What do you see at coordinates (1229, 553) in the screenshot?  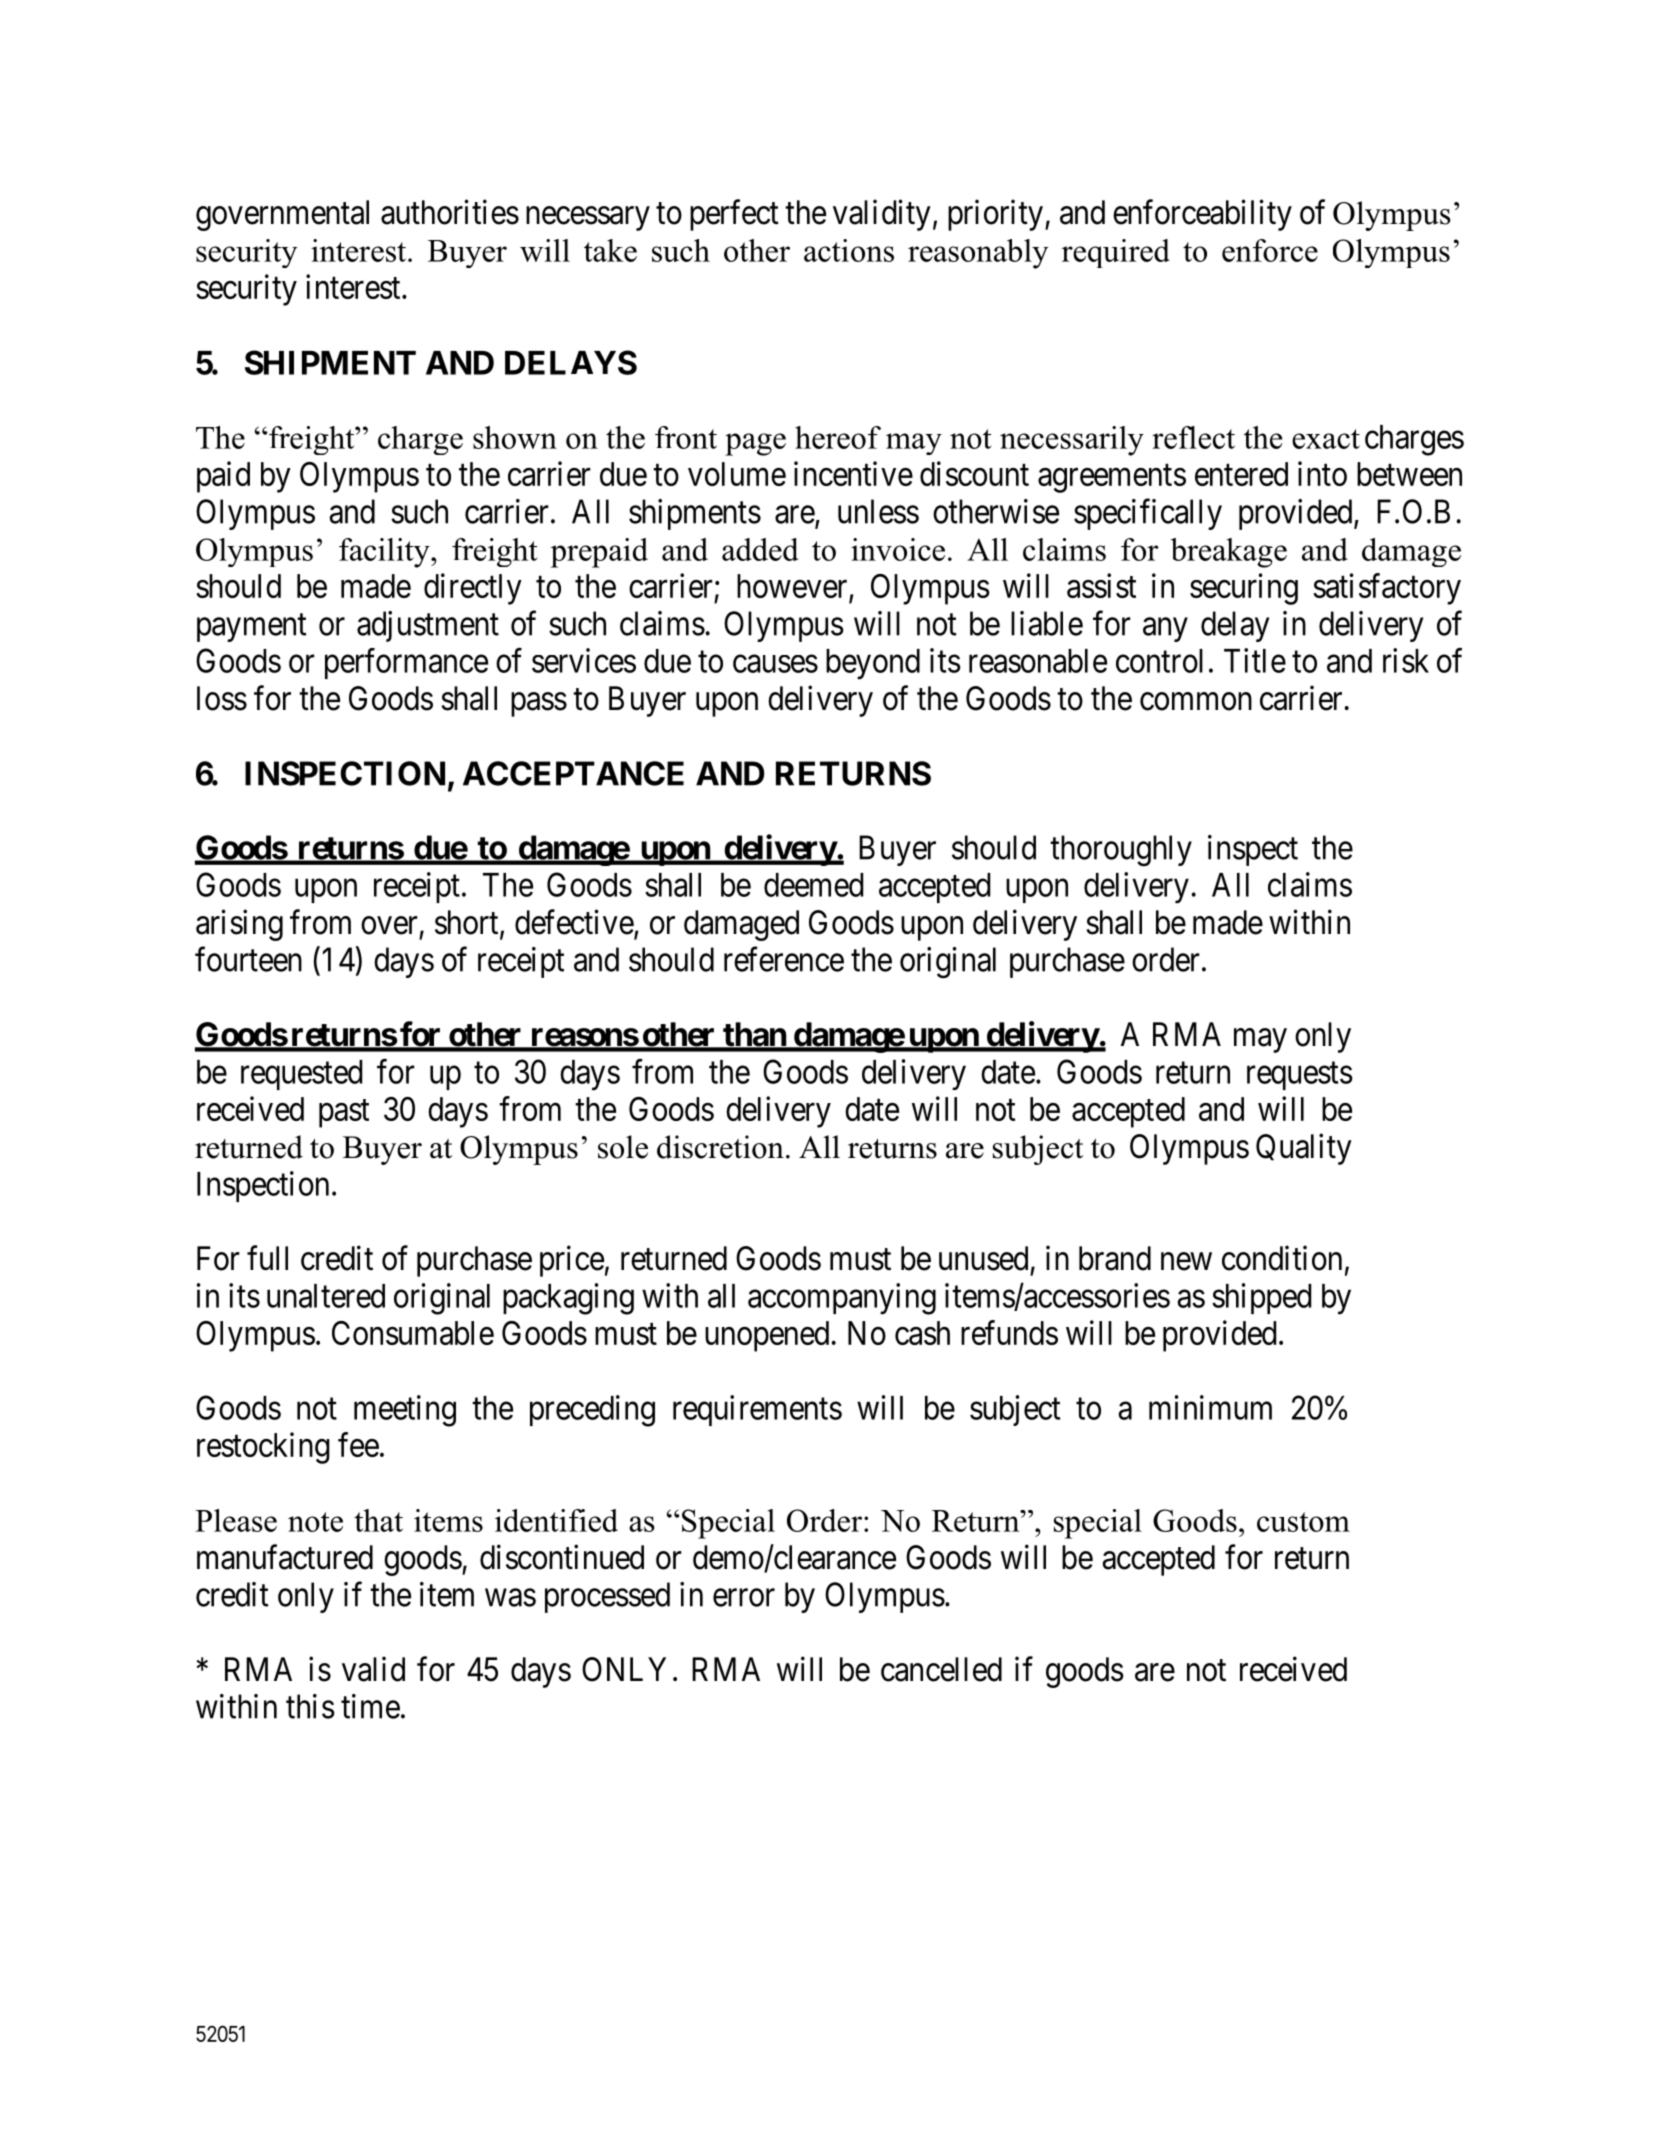 I see `breakage` at bounding box center [1229, 553].
